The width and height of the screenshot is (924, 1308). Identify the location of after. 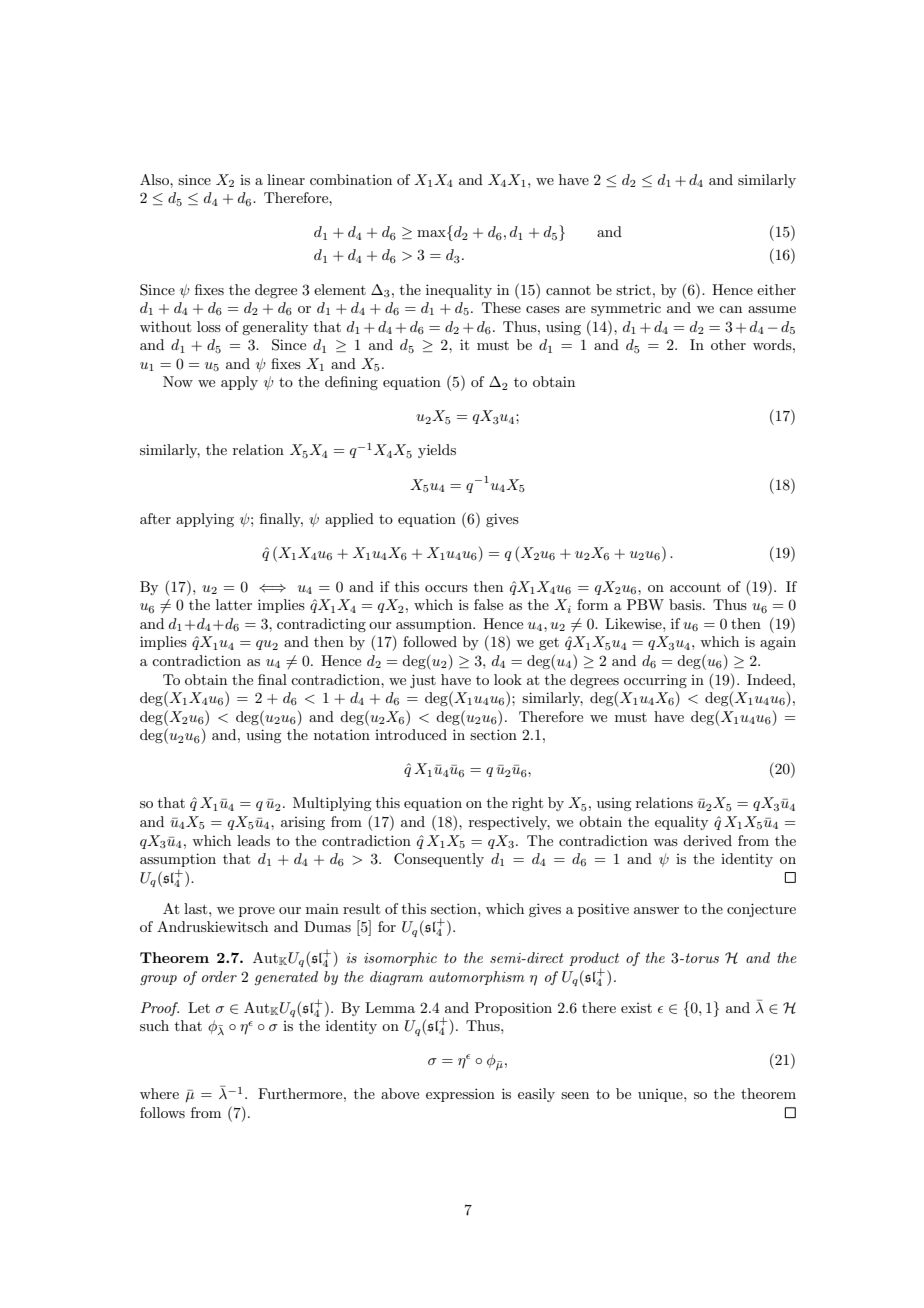
(155, 518).
